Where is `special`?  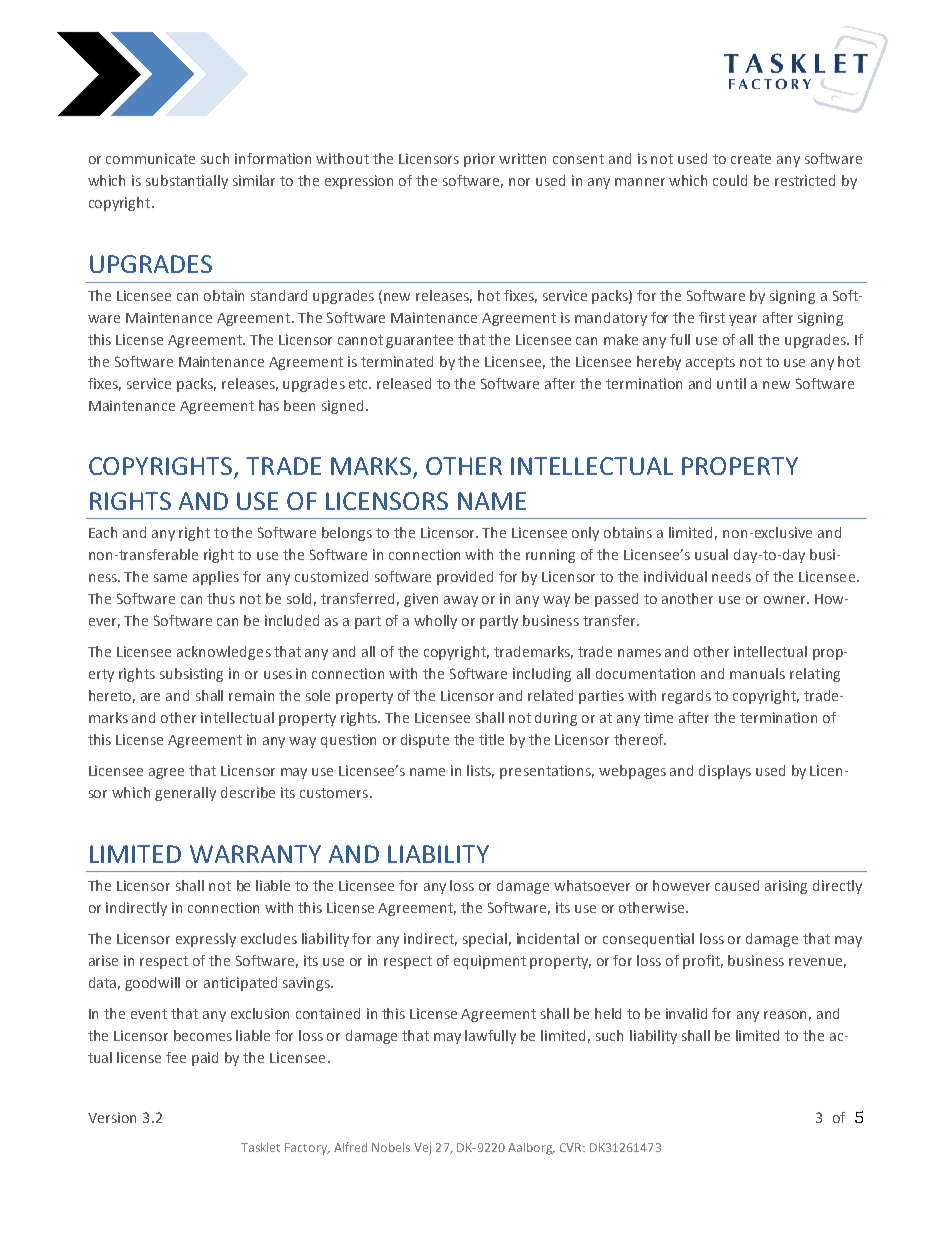
special is located at coordinates (485, 940).
